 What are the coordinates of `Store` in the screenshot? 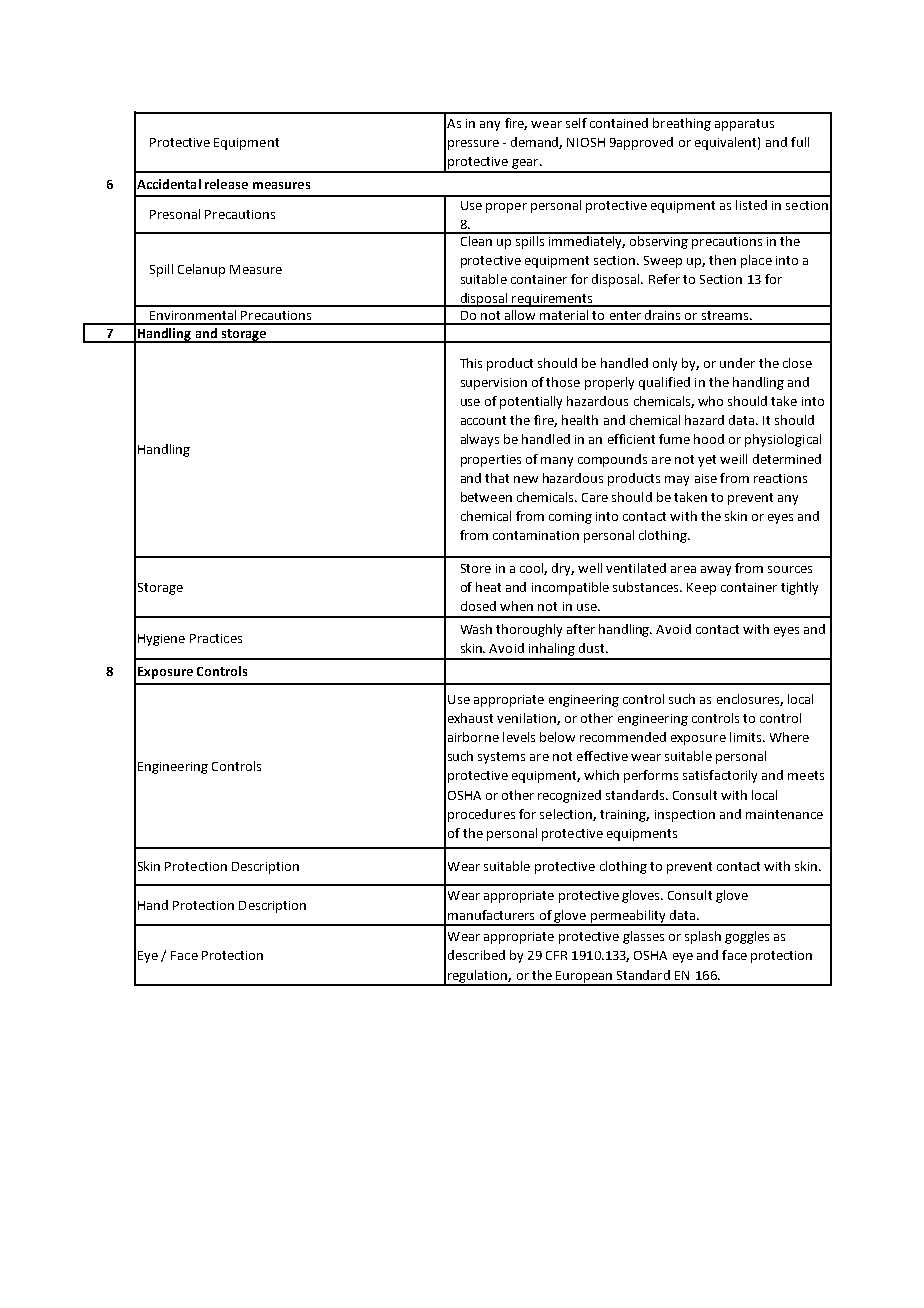 It's located at (476, 568).
